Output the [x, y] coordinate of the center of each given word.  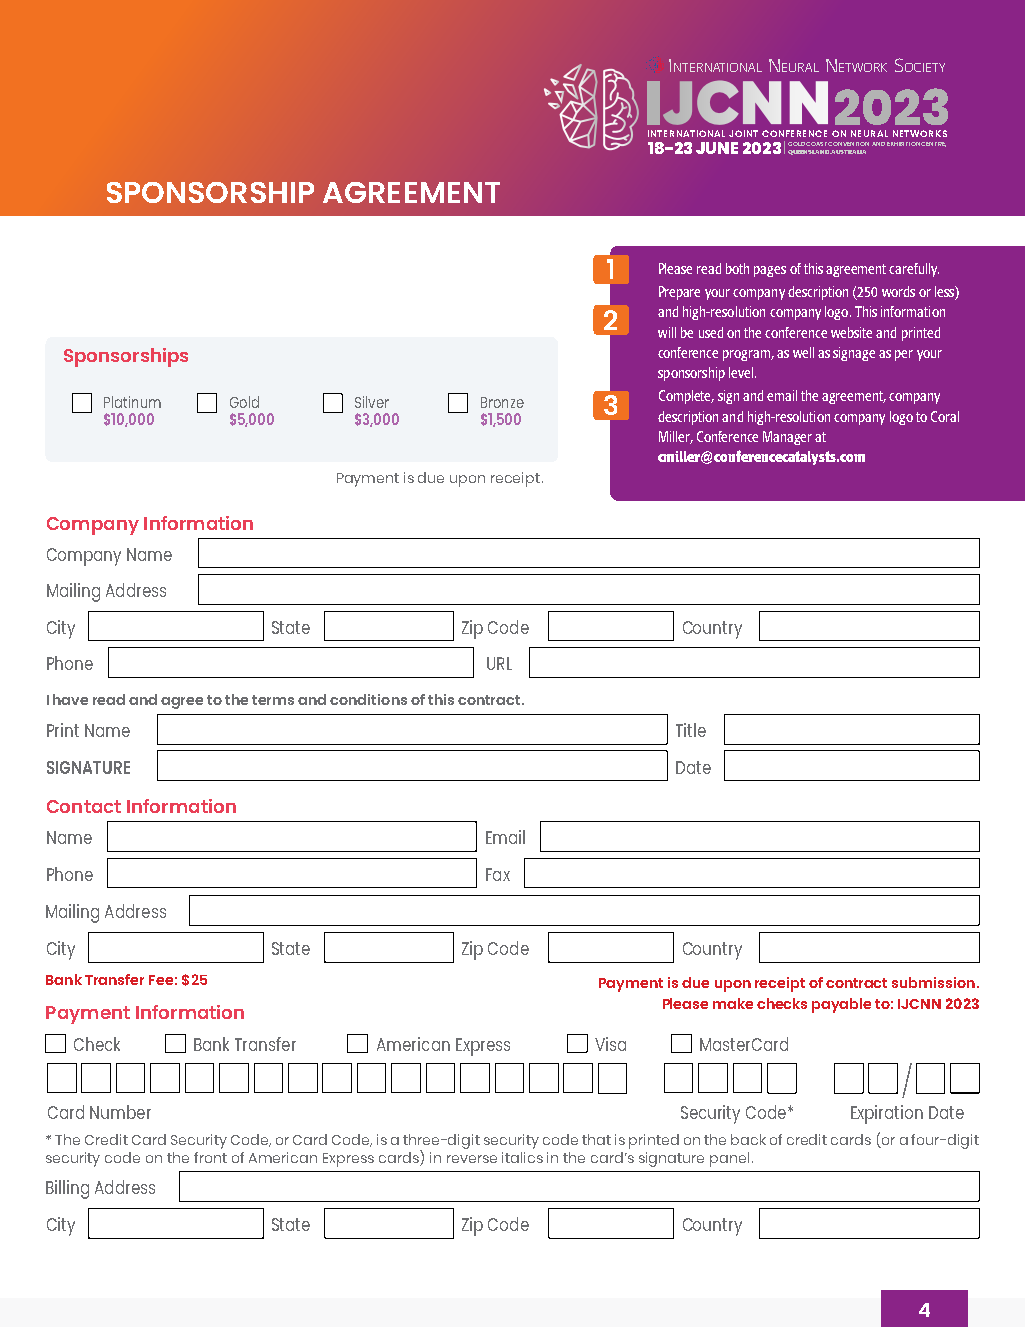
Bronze [502, 402]
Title [691, 730]
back [748, 1139]
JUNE [717, 148]
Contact [84, 806]
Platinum [132, 402]
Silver [372, 402]
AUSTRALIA [848, 152]
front [210, 1157]
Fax [498, 874]
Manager [787, 438]
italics [522, 1157]
